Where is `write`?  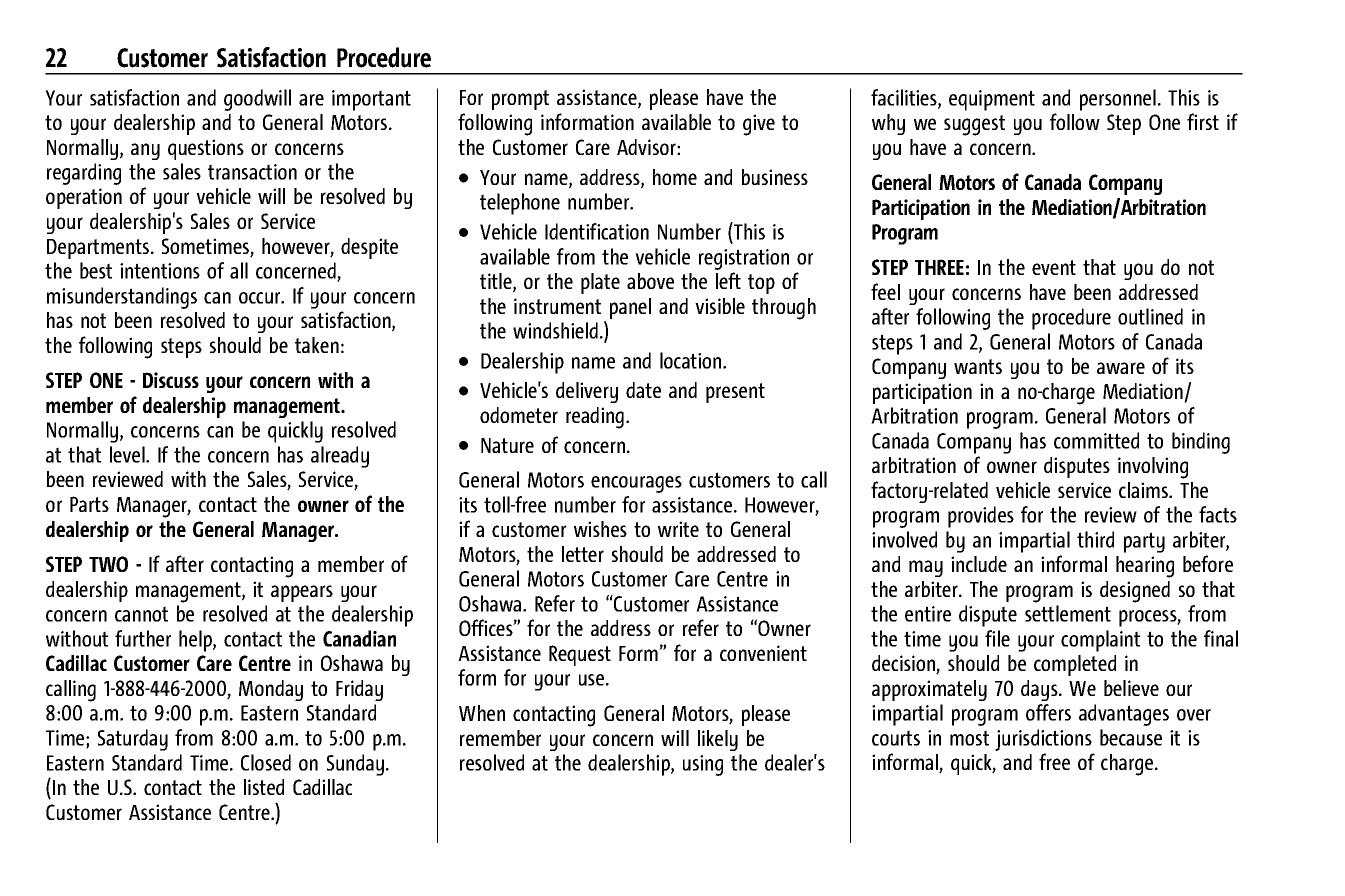 write is located at coordinates (678, 529).
